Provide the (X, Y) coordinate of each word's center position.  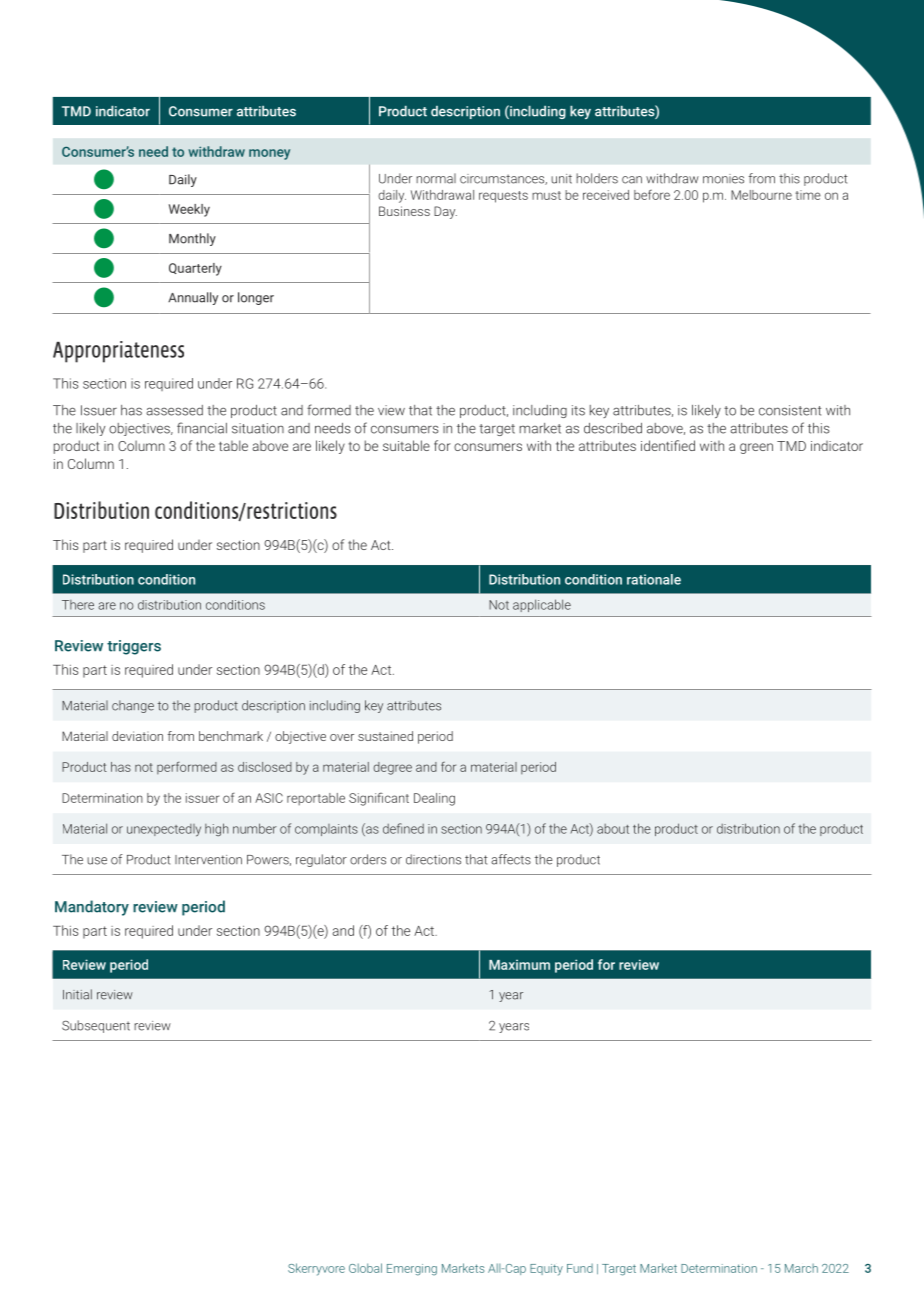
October (796, 1268)
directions (433, 859)
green (756, 448)
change (133, 706)
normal (436, 178)
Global (365, 1268)
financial (202, 428)
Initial (77, 994)
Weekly (189, 210)
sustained (385, 736)
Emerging (412, 1270)
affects (511, 859)
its (578, 410)
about (613, 829)
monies (723, 179)
